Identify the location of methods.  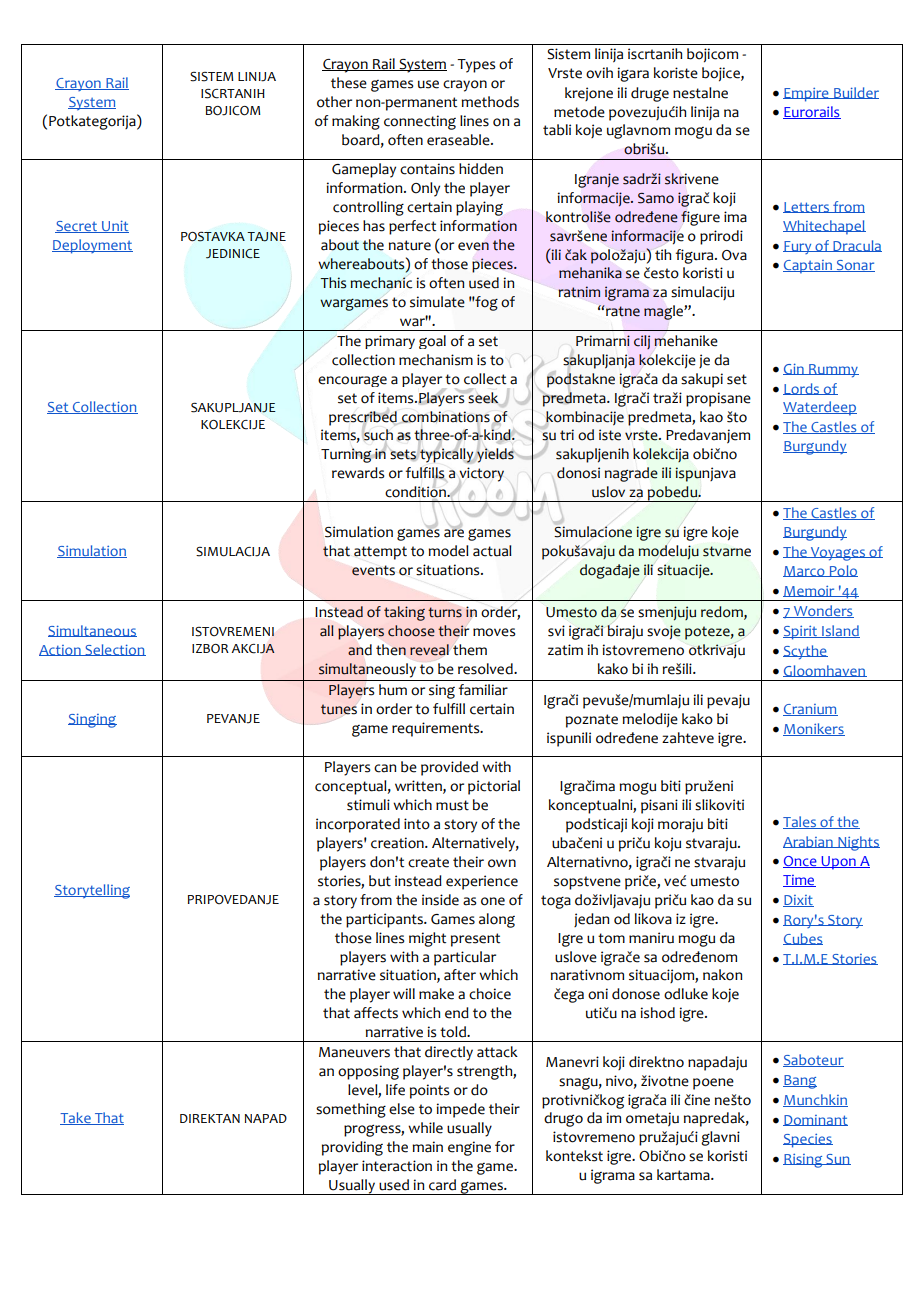
(490, 102).
